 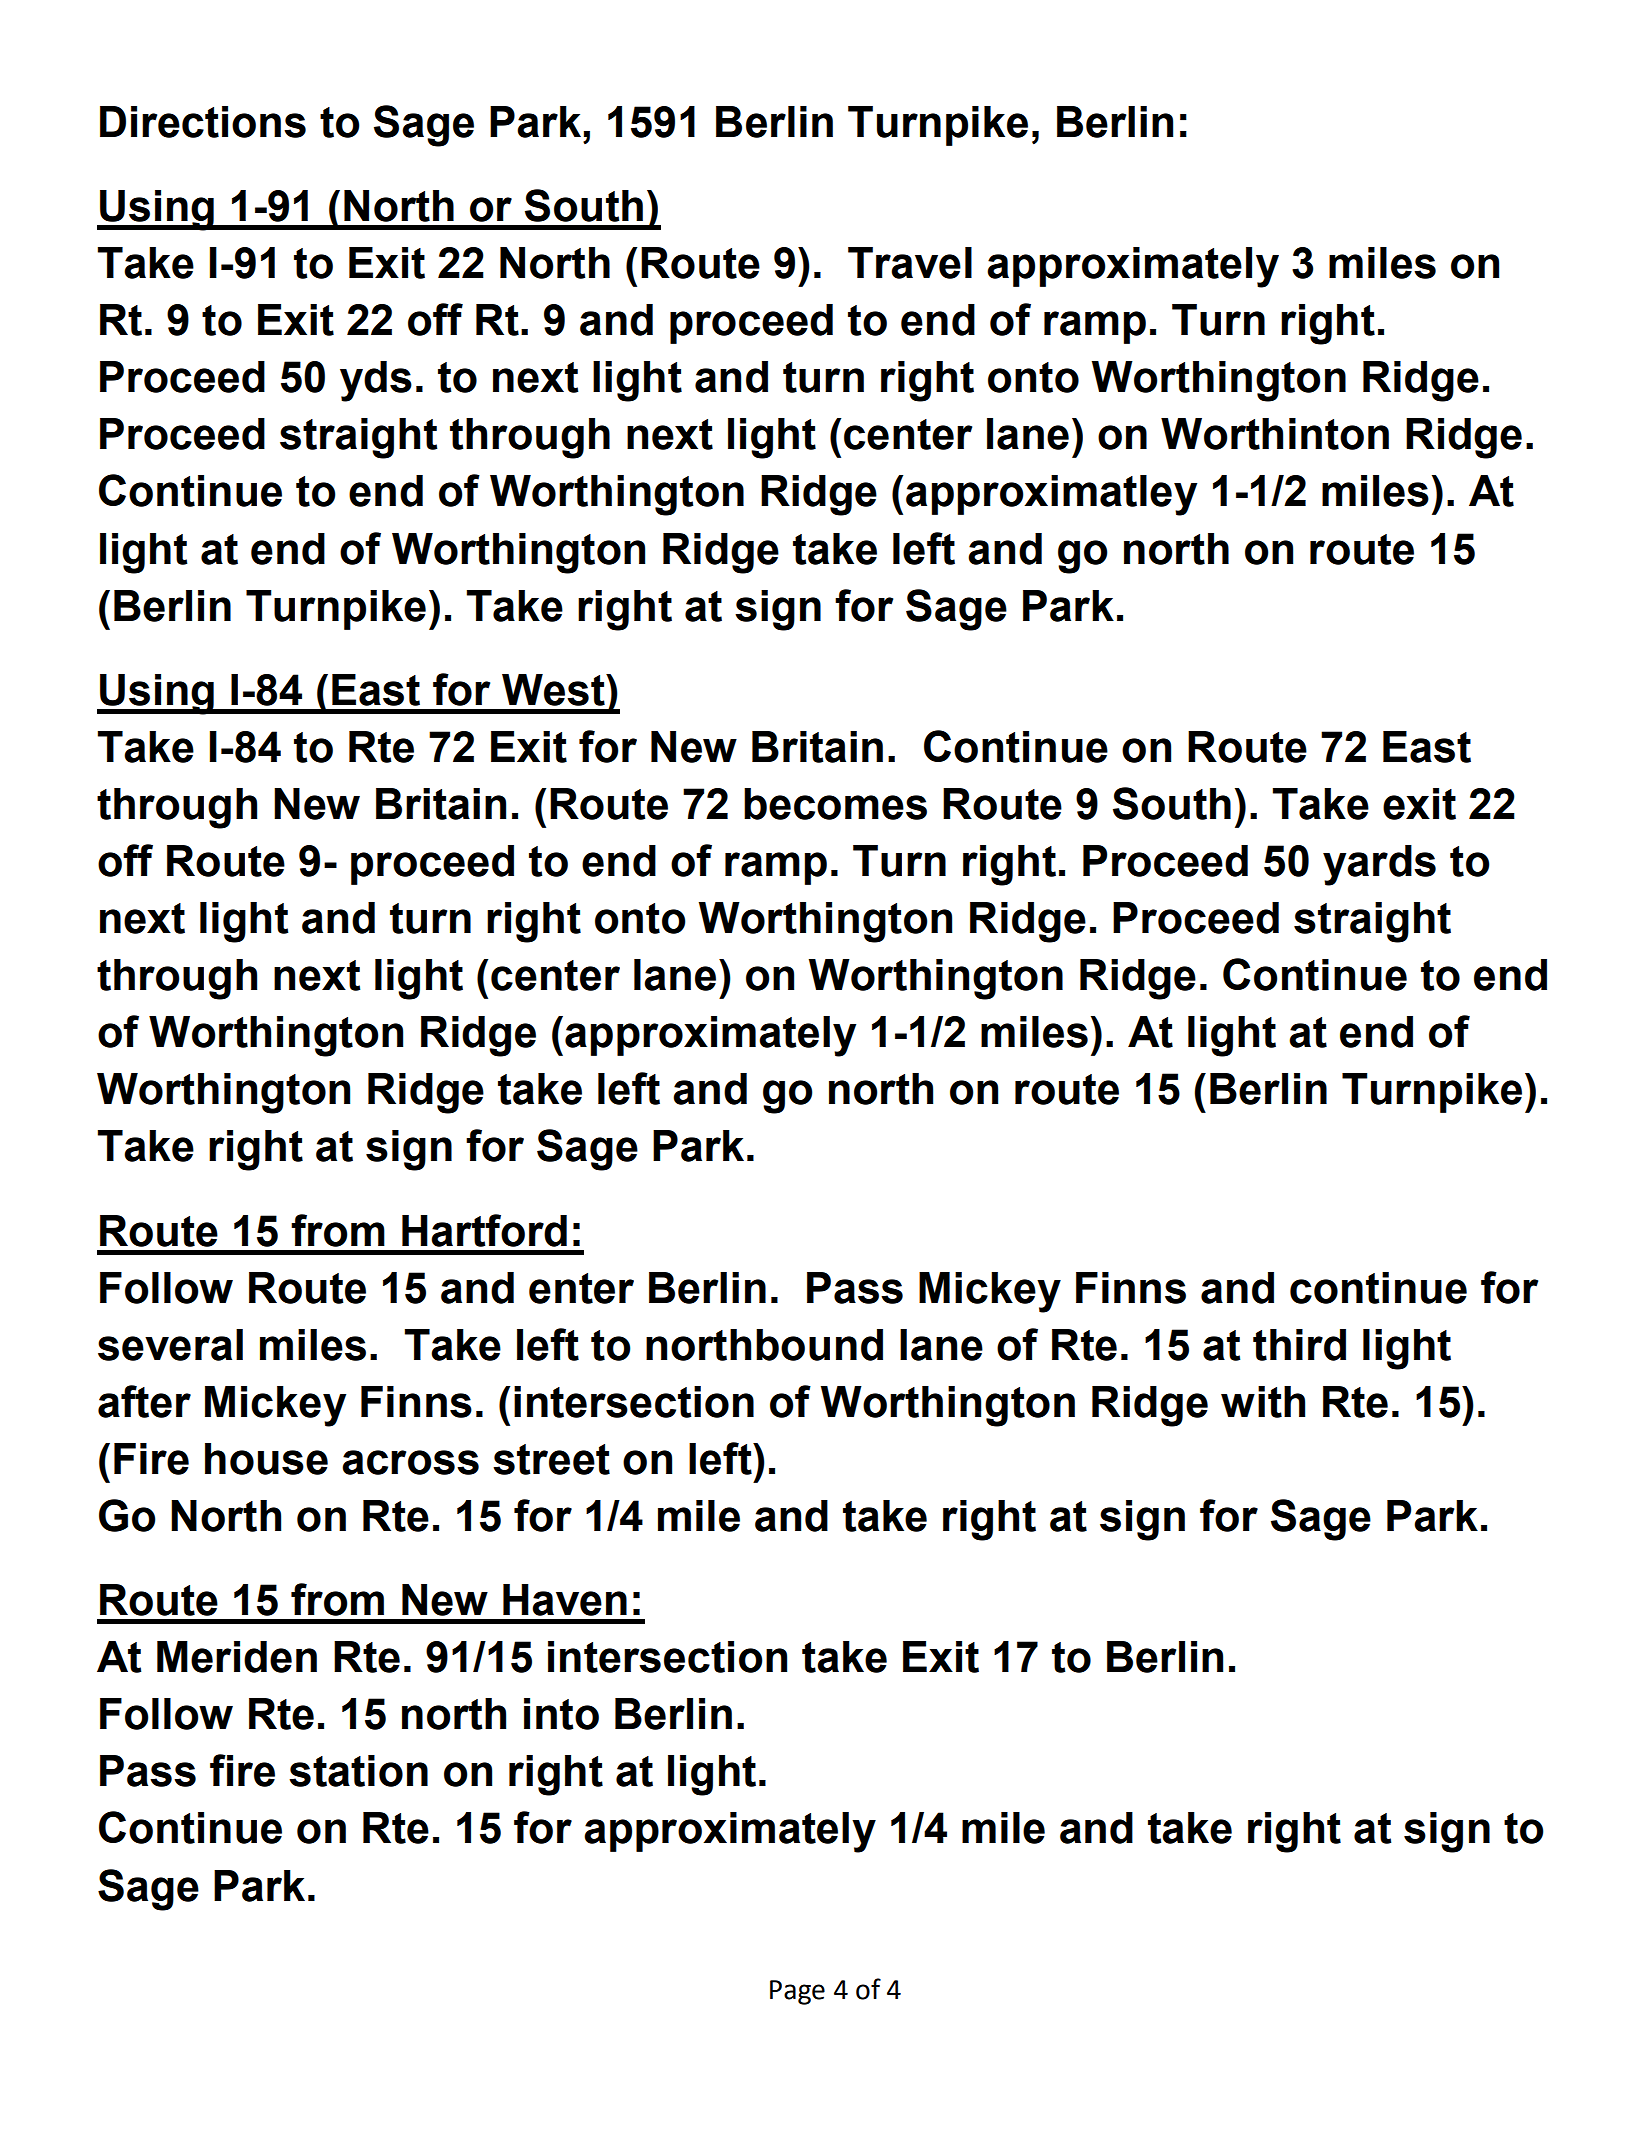 What do you see at coordinates (203, 122) in the screenshot?
I see `Directions` at bounding box center [203, 122].
